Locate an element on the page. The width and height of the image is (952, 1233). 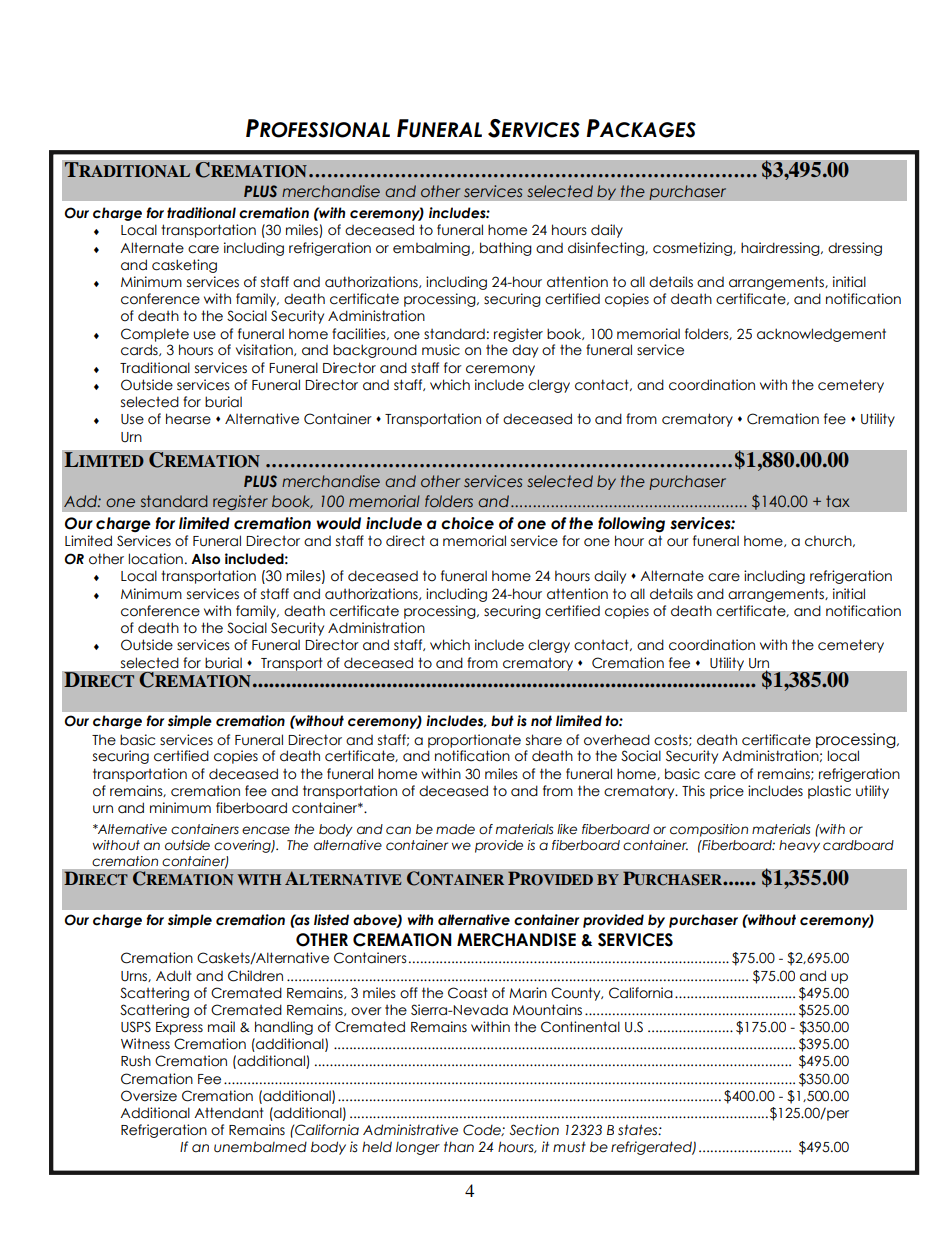
encase is located at coordinates (266, 830).
